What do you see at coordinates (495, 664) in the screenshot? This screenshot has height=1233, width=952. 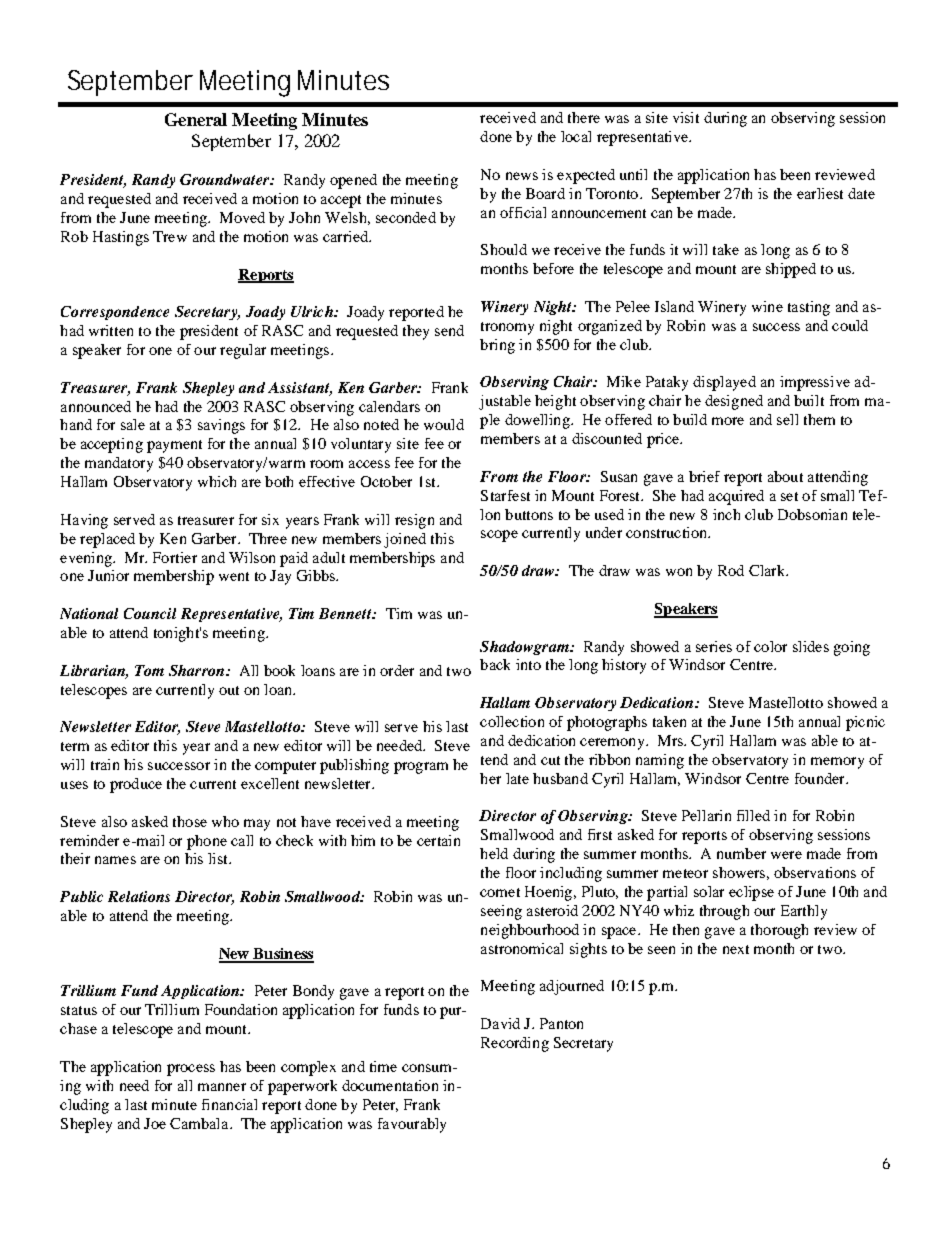 I see `back` at bounding box center [495, 664].
